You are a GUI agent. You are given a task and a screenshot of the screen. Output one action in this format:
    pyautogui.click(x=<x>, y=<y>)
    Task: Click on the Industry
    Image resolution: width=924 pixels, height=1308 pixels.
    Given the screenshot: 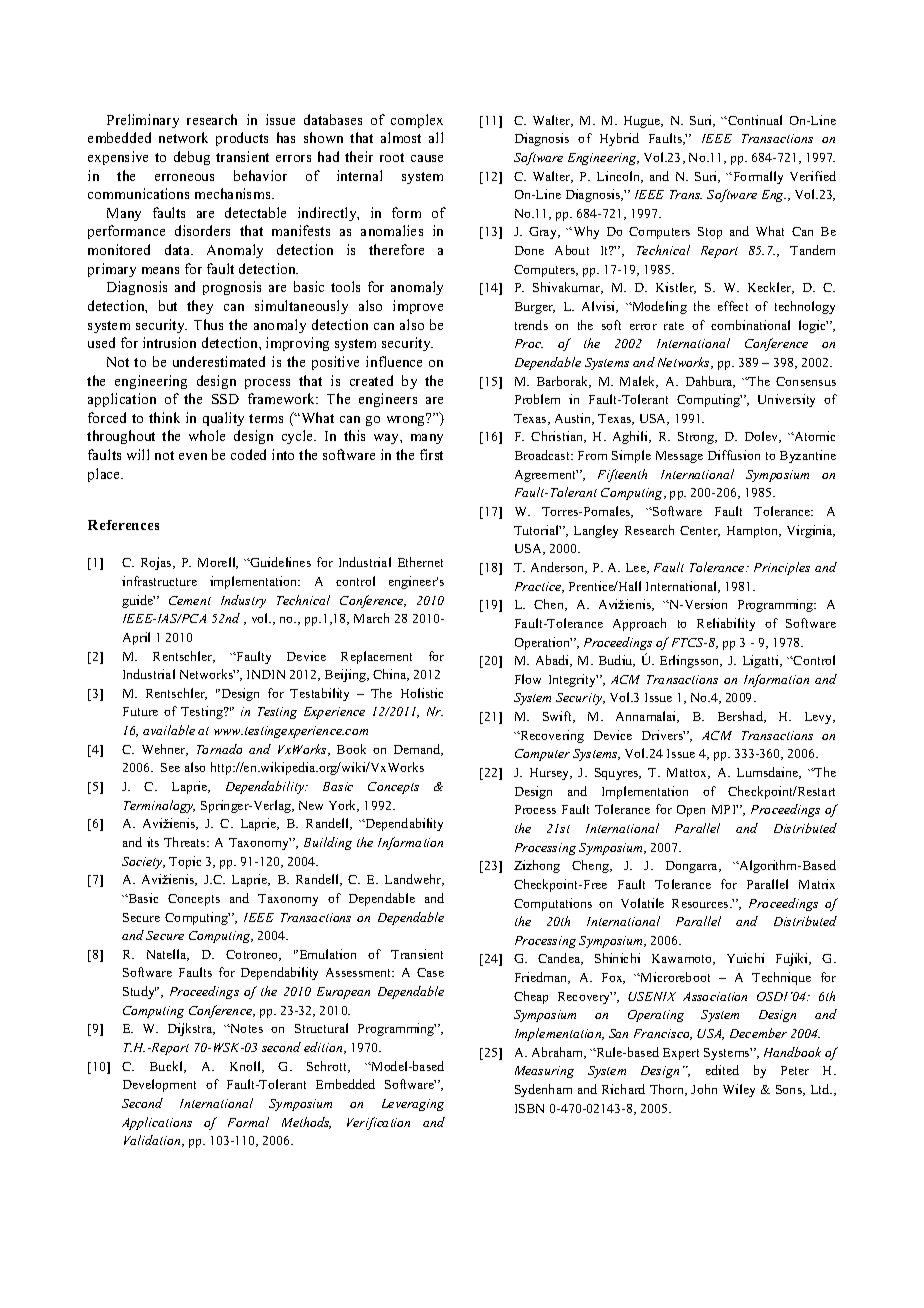 What is the action you would take?
    pyautogui.click(x=243, y=601)
